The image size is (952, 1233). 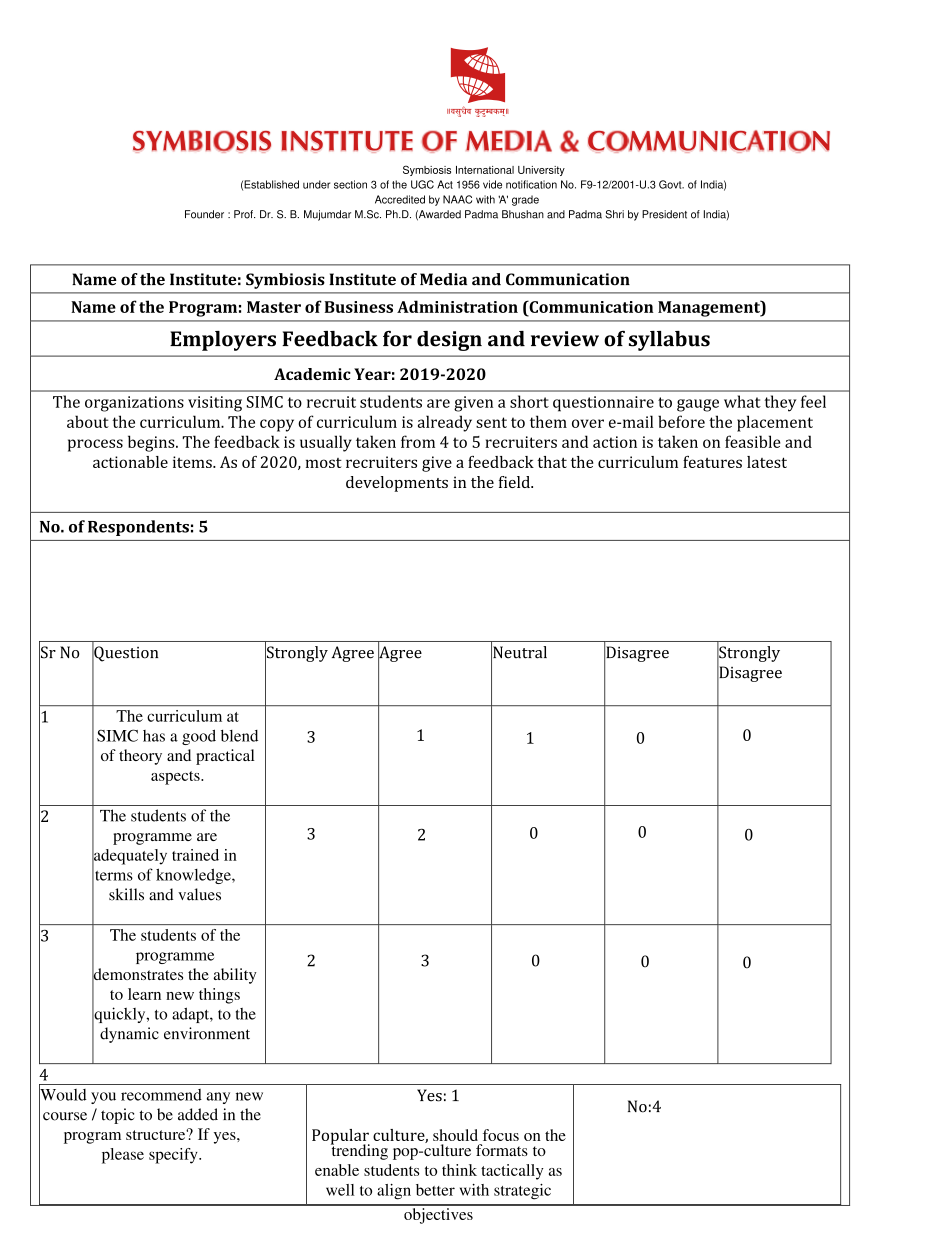 What do you see at coordinates (138, 528) in the document?
I see `Respondents` at bounding box center [138, 528].
